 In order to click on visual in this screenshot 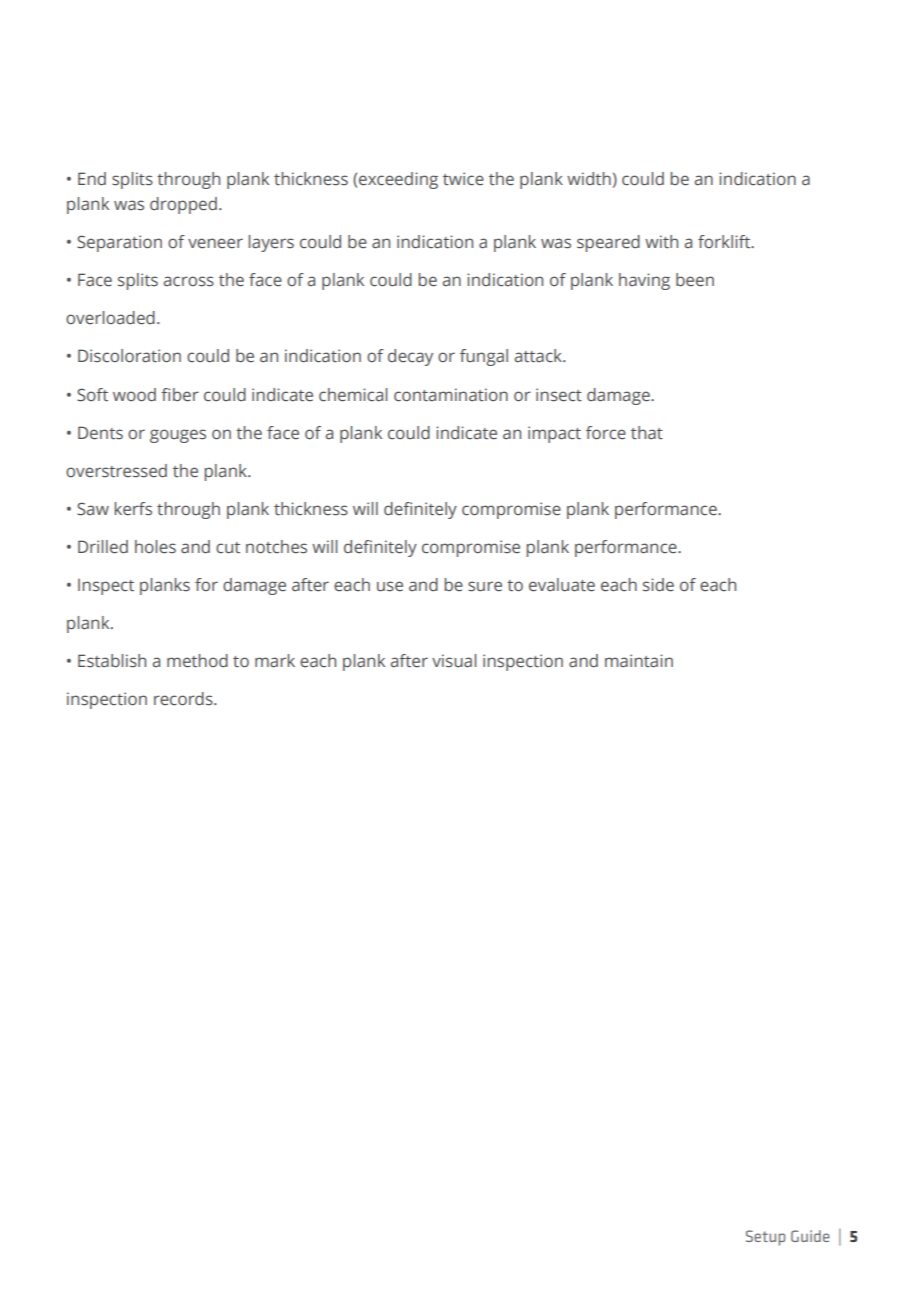, I will do `click(454, 661)`.
